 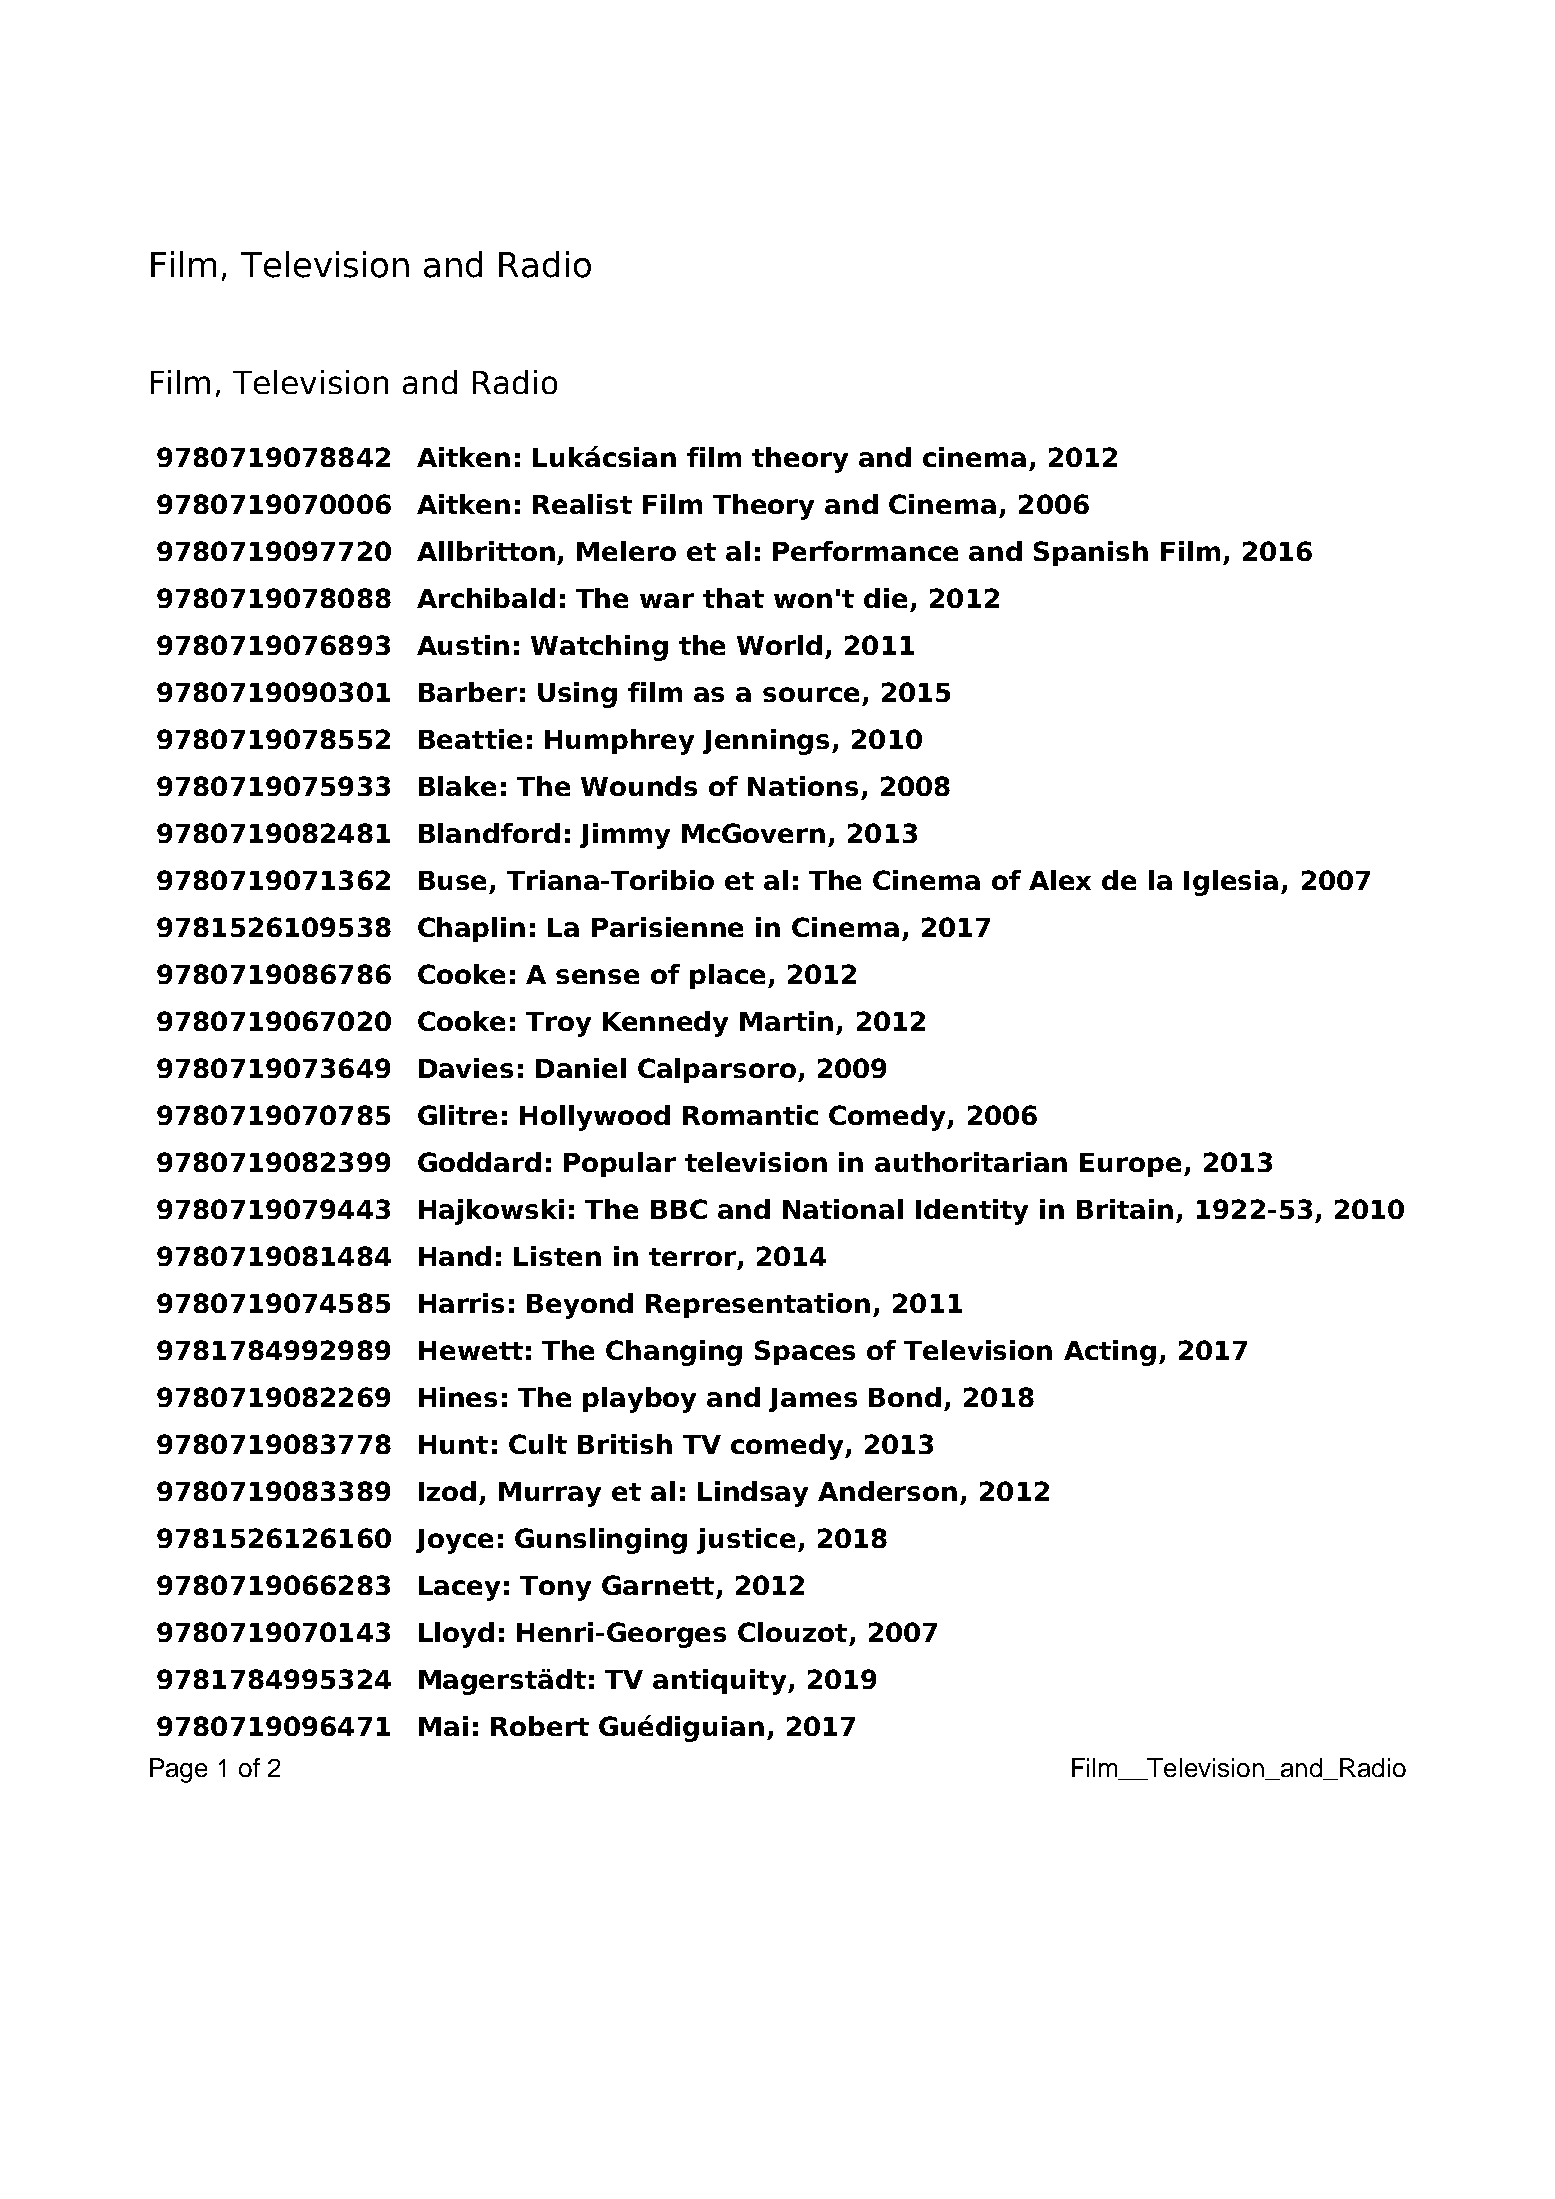 What do you see at coordinates (1091, 553) in the screenshot?
I see `Spanish` at bounding box center [1091, 553].
